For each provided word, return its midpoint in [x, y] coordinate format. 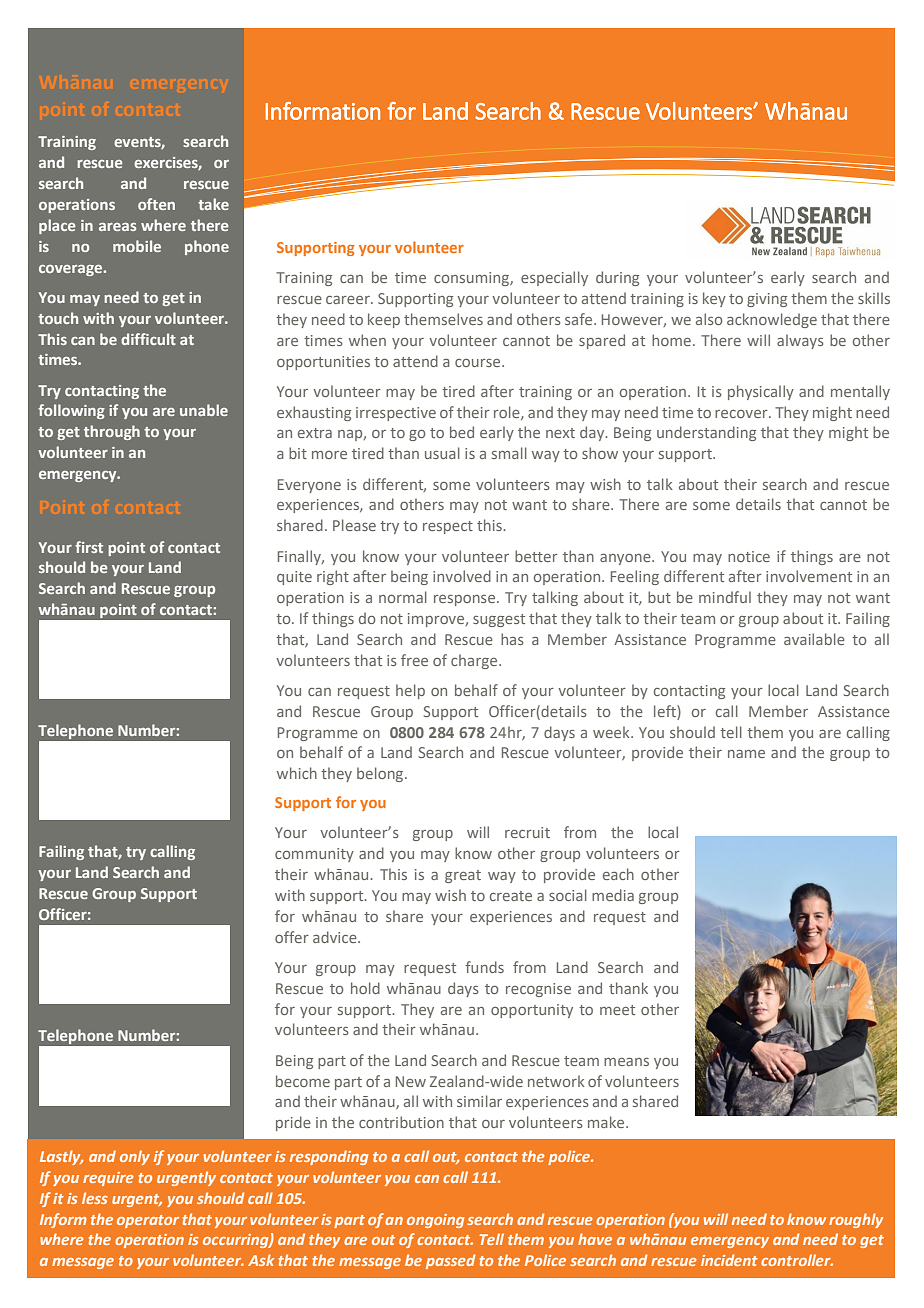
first [89, 547]
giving [767, 300]
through [112, 432]
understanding [706, 433]
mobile [137, 246]
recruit [527, 832]
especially [554, 278]
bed [462, 432]
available [814, 639]
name [746, 754]
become [303, 1081]
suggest [499, 620]
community [314, 855]
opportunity [532, 1011]
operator [148, 1221]
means [626, 1062]
